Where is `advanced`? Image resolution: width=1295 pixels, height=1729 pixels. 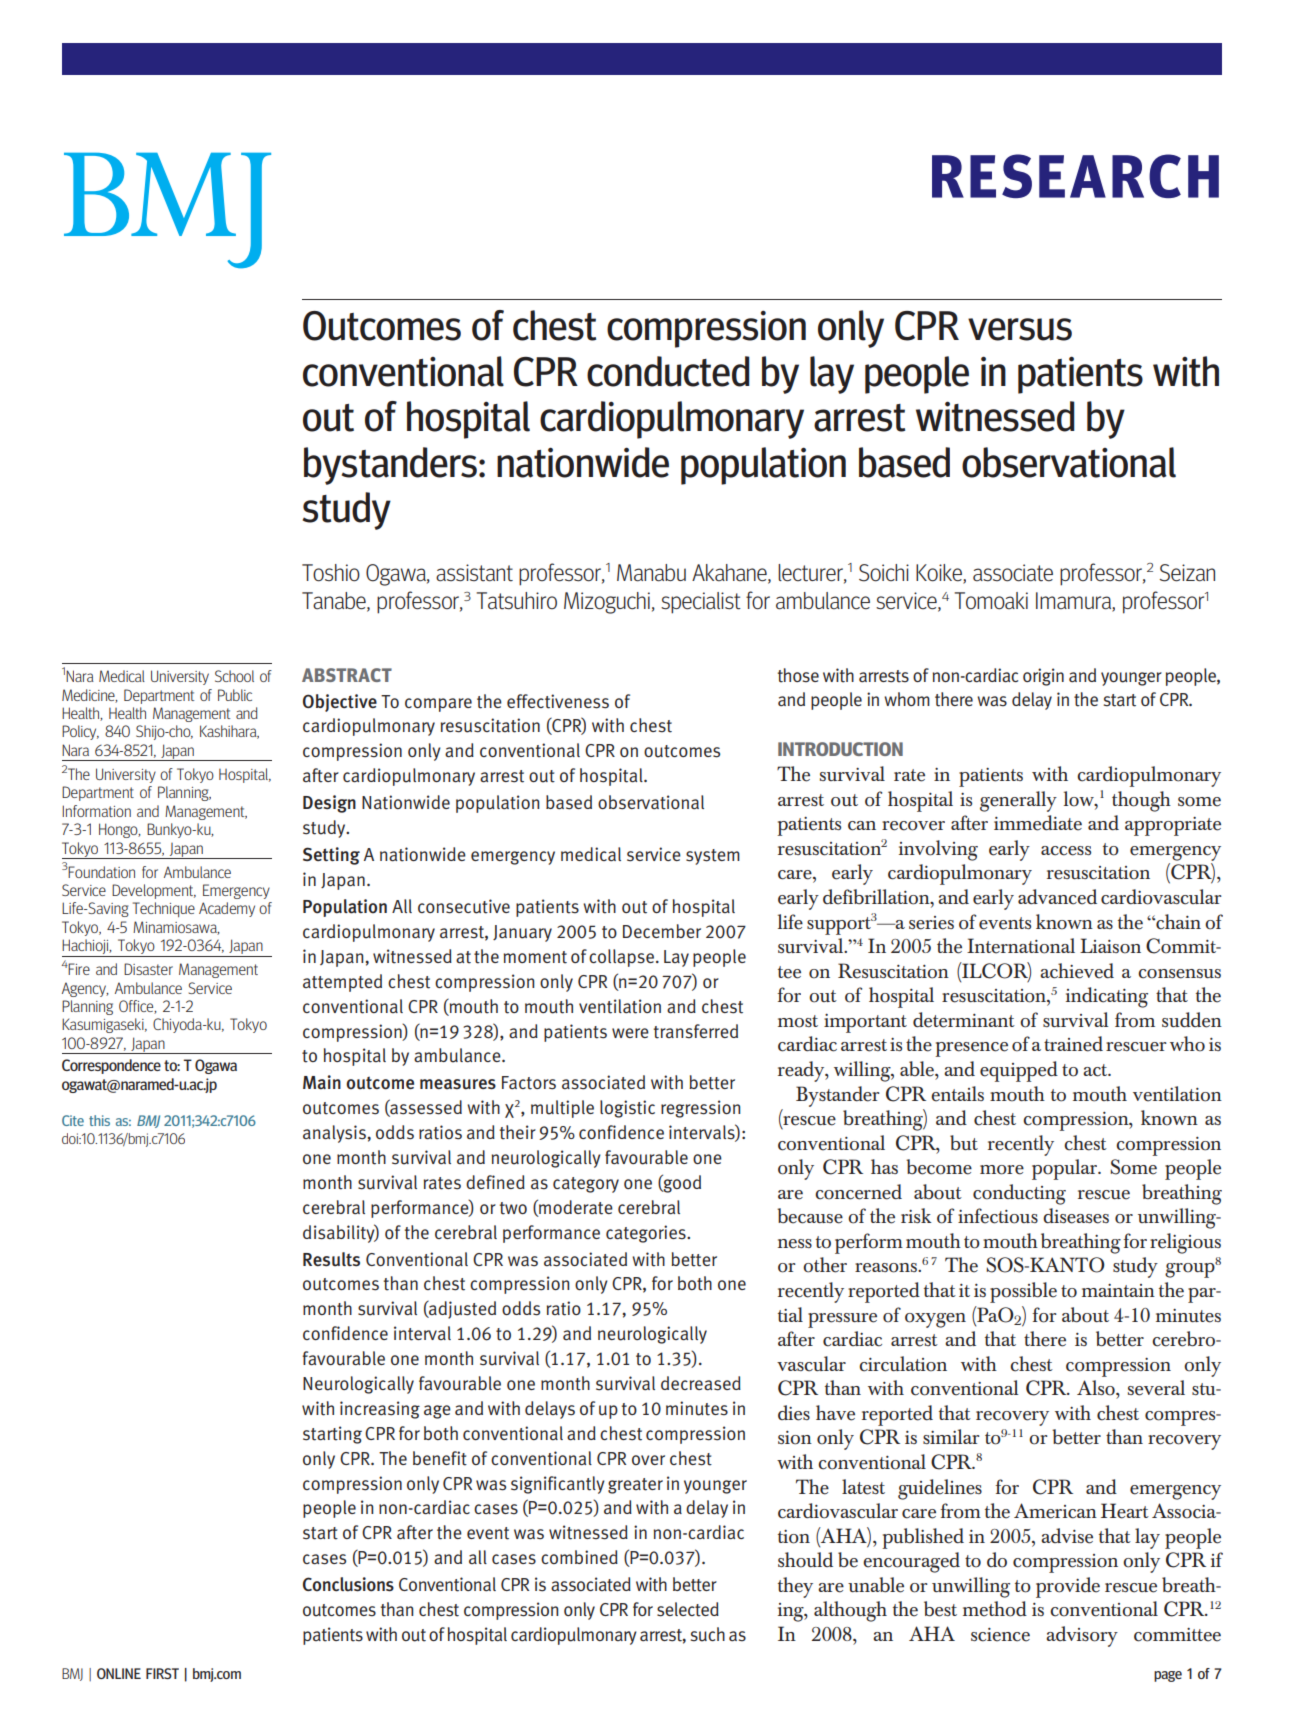 advanced is located at coordinates (1057, 897).
